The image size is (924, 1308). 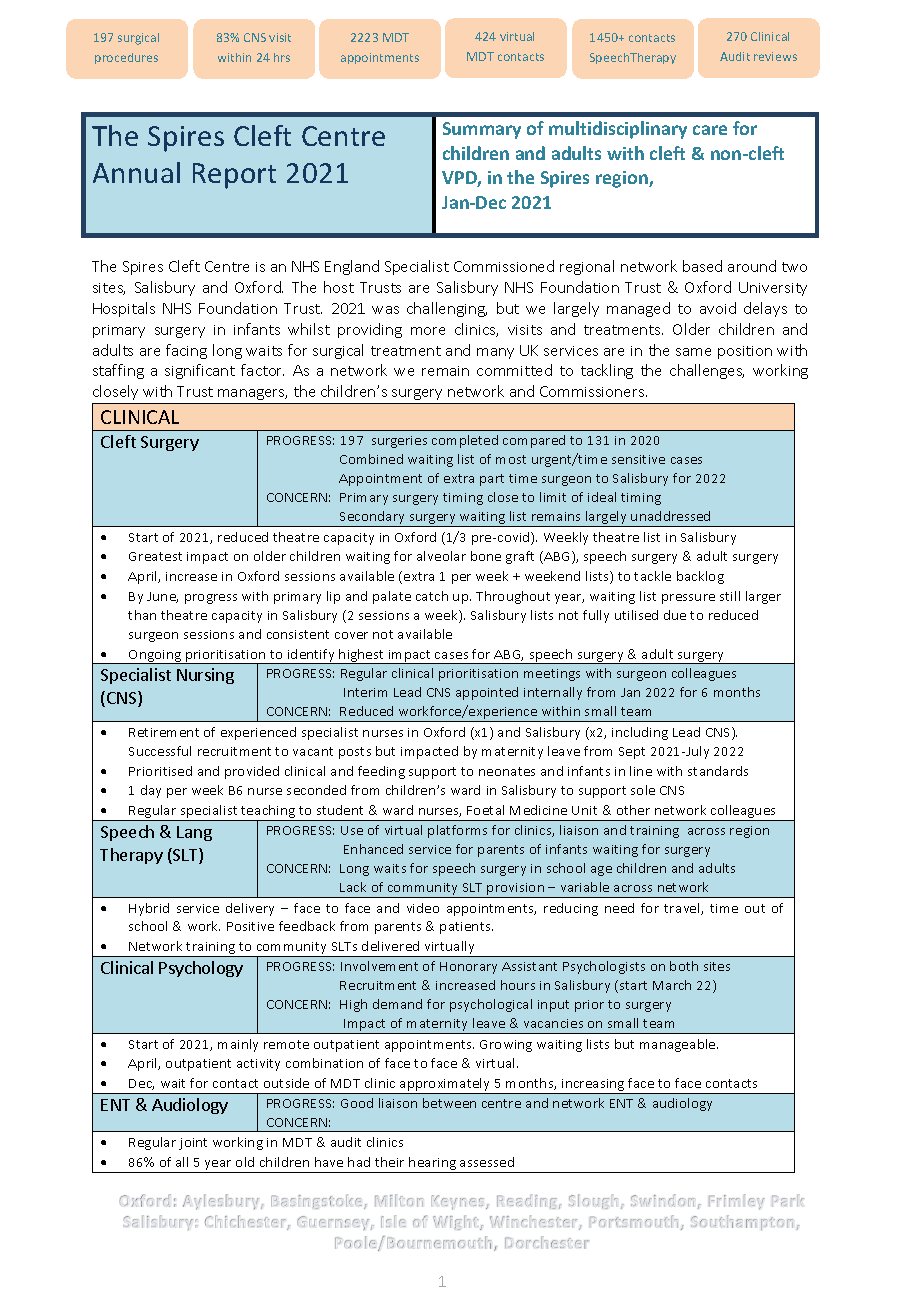 What do you see at coordinates (432, 596) in the screenshot?
I see `catch` at bounding box center [432, 596].
